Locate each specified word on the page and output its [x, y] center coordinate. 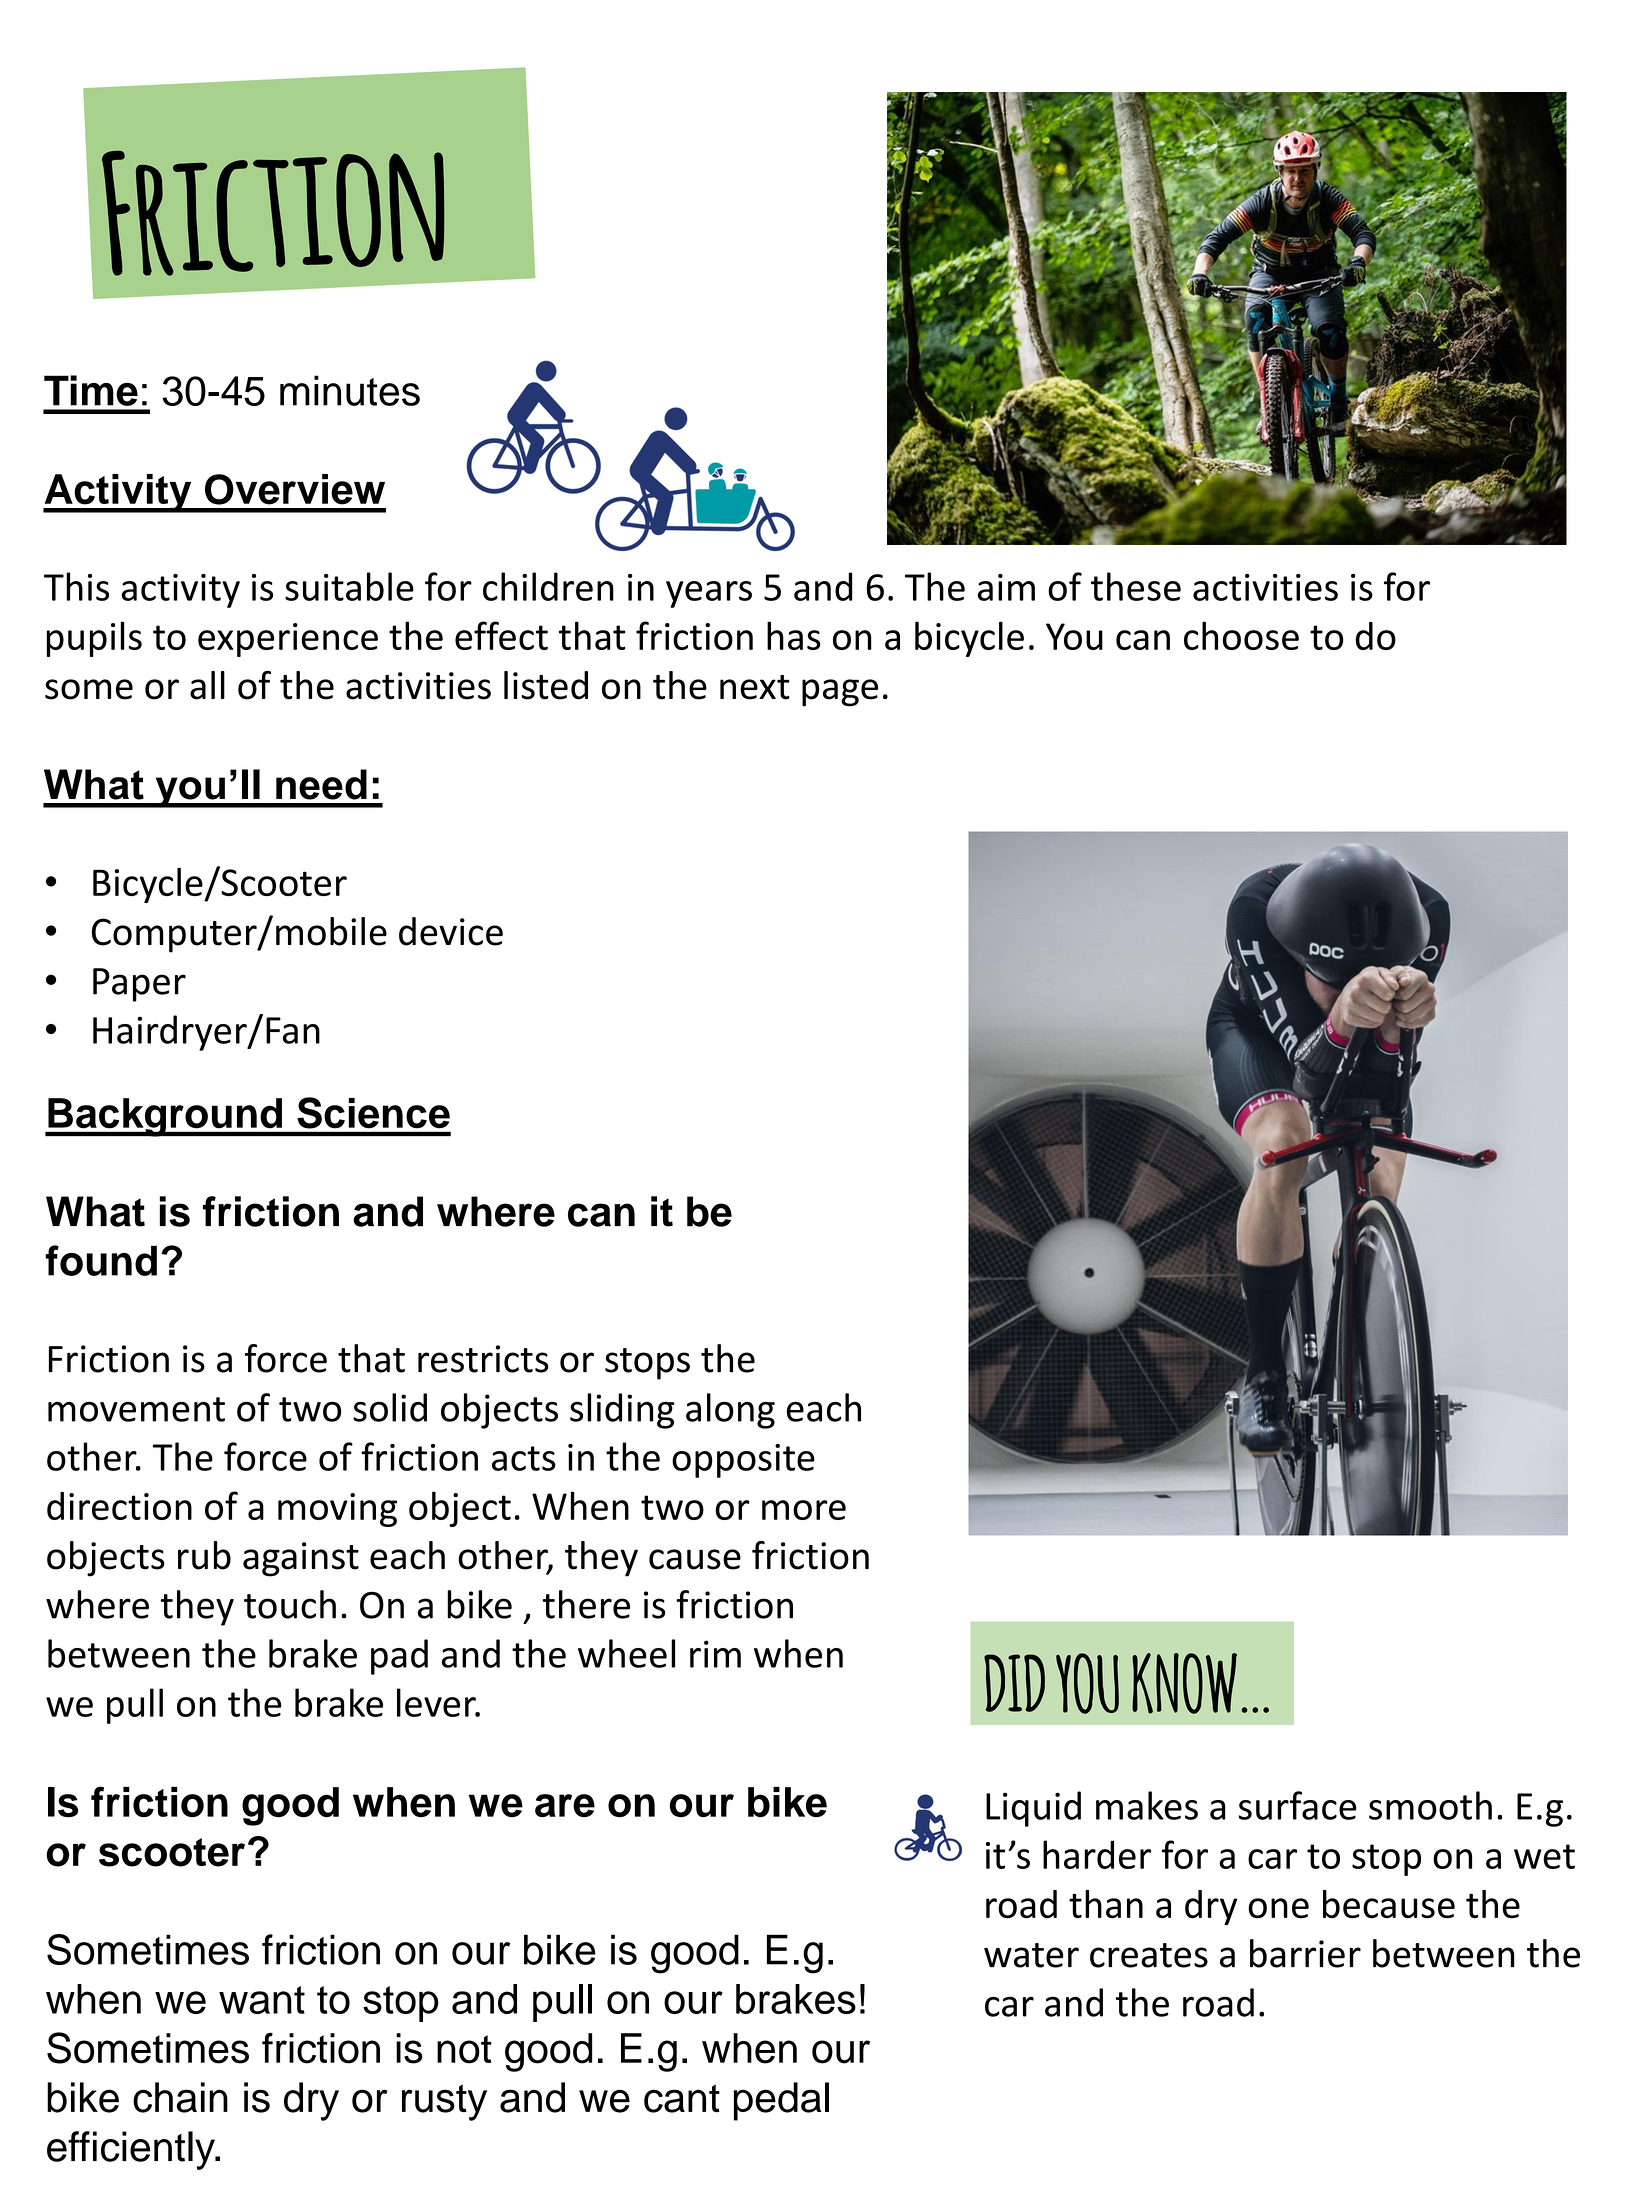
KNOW [1184, 1683]
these [1136, 586]
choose [1241, 635]
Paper [139, 985]
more [804, 1510]
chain [180, 2097]
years [709, 594]
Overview [295, 489]
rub [204, 1555]
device [451, 931]
